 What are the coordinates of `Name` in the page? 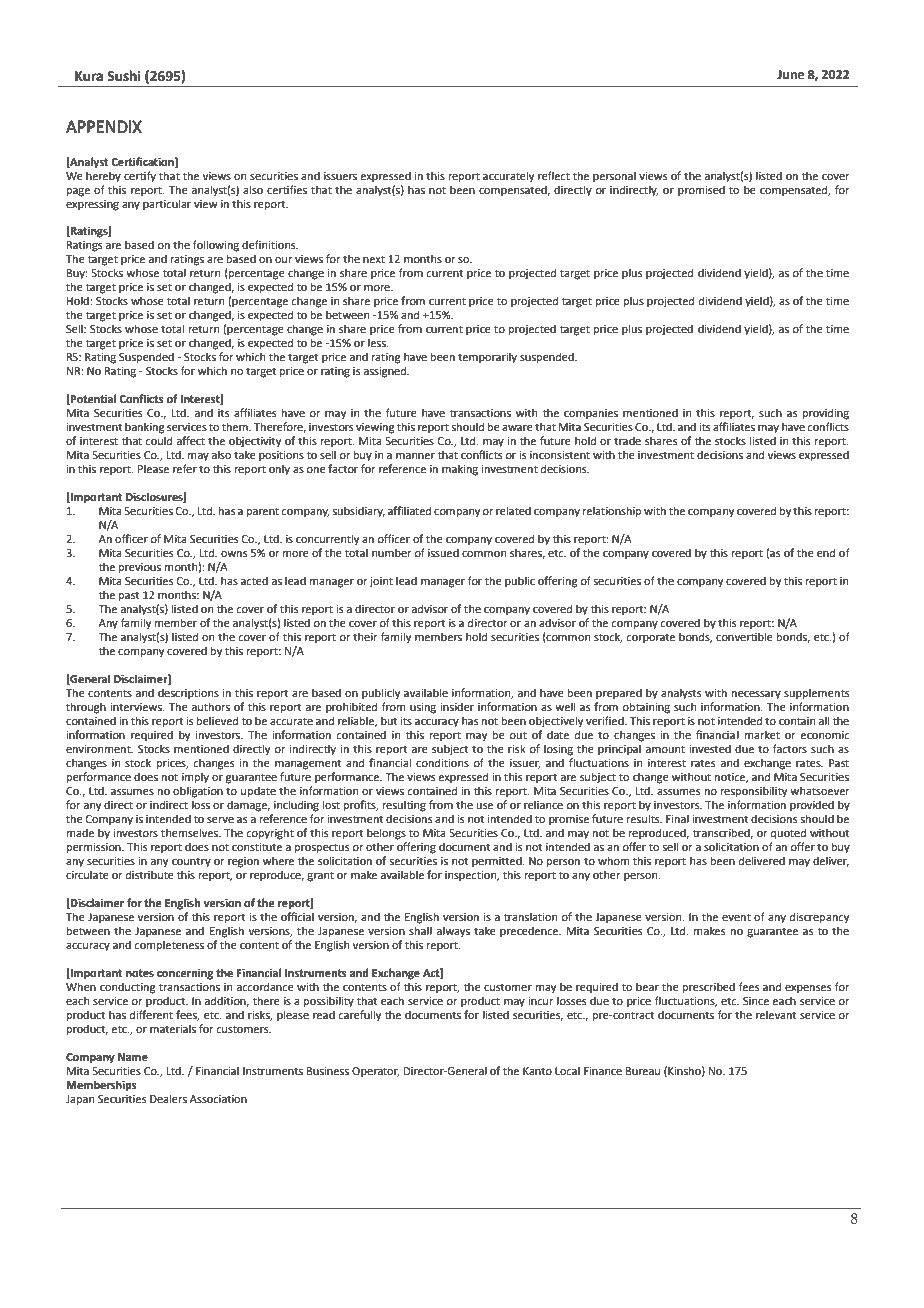 It's located at (133, 1057).
